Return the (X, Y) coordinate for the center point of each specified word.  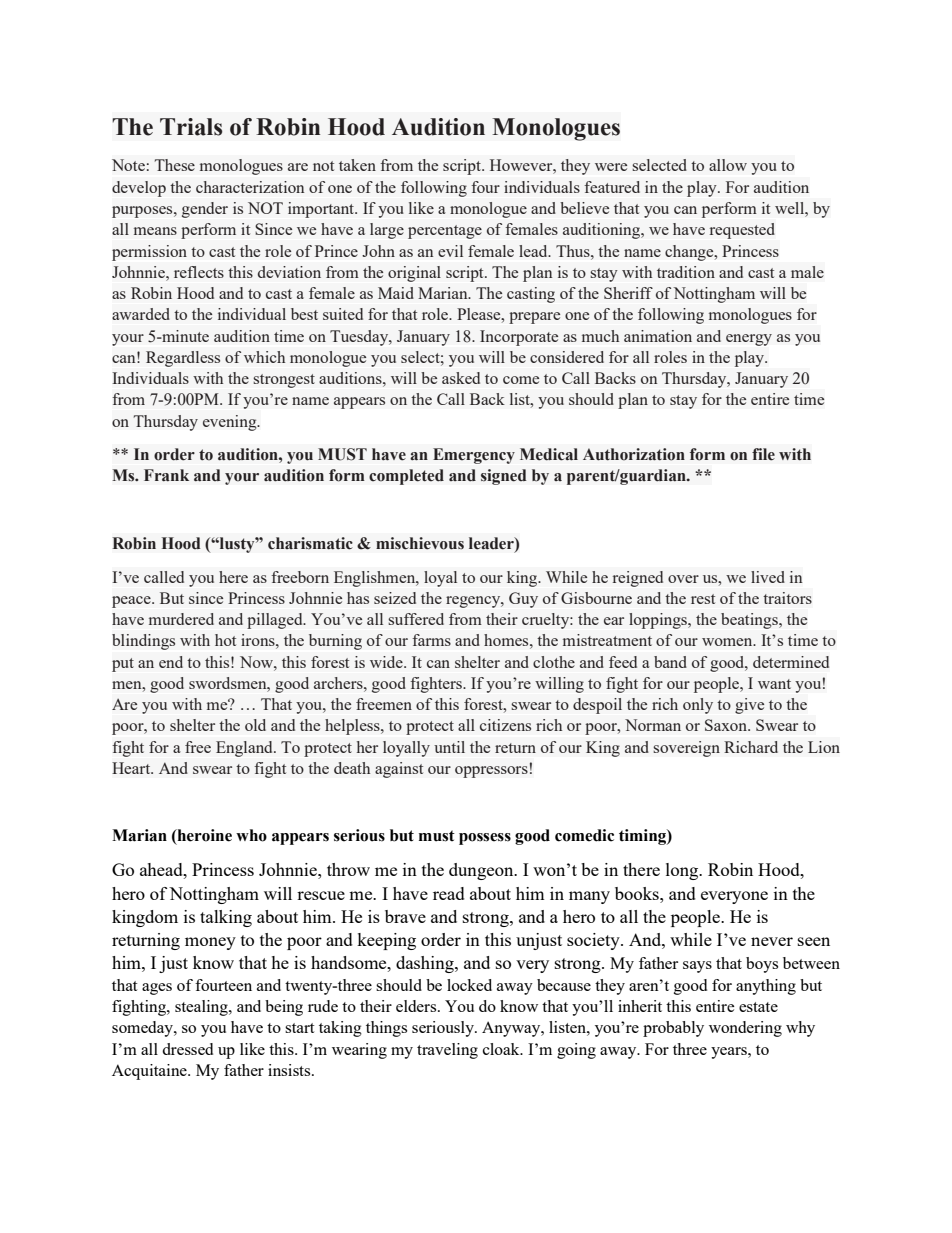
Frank (166, 475)
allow (728, 165)
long (683, 871)
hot (225, 640)
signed (504, 477)
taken (357, 165)
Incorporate (519, 338)
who (251, 835)
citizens (505, 725)
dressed (187, 1049)
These (175, 165)
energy (749, 340)
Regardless (183, 359)
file (763, 454)
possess (485, 839)
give (749, 706)
